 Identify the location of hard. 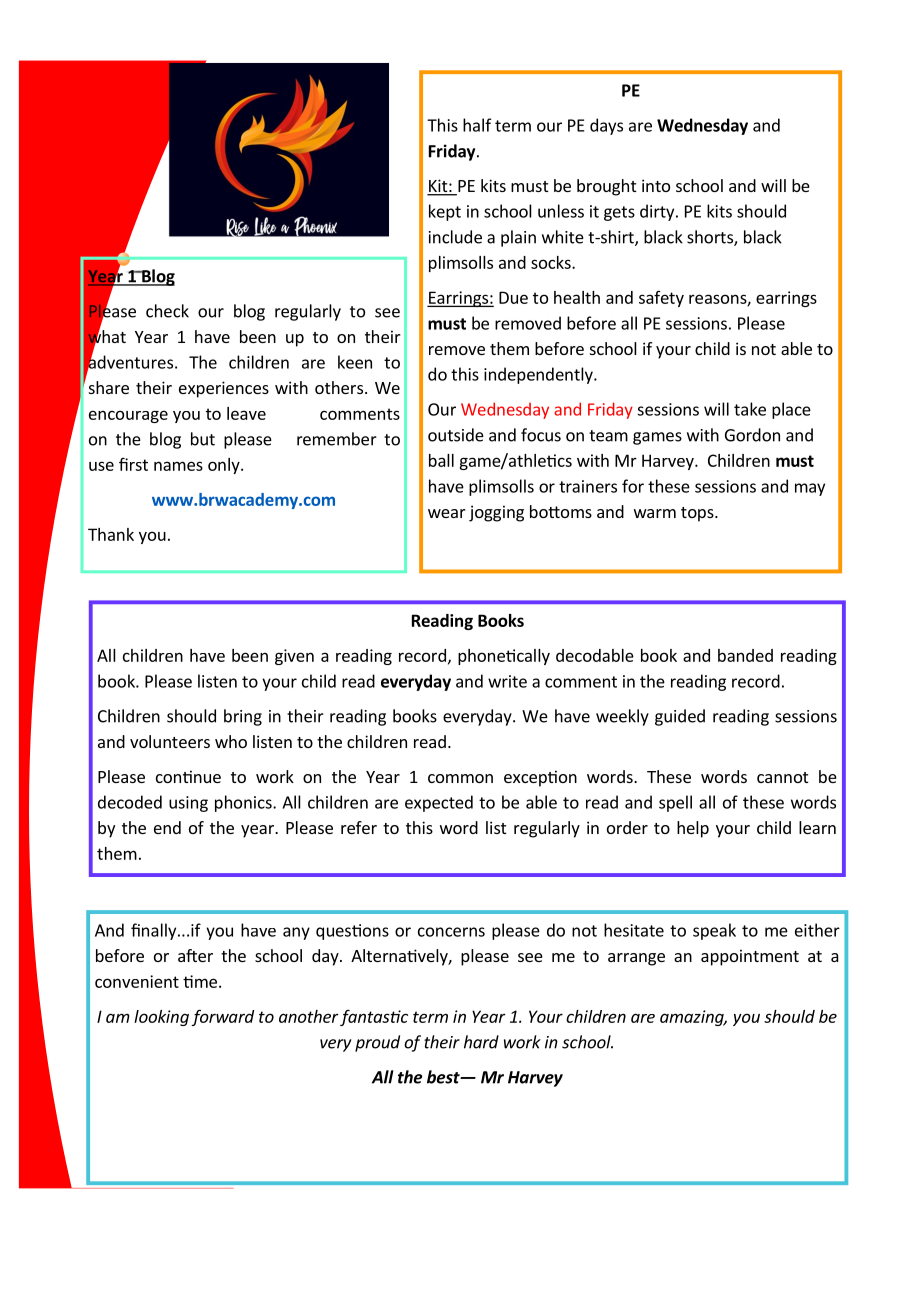
(481, 1042).
